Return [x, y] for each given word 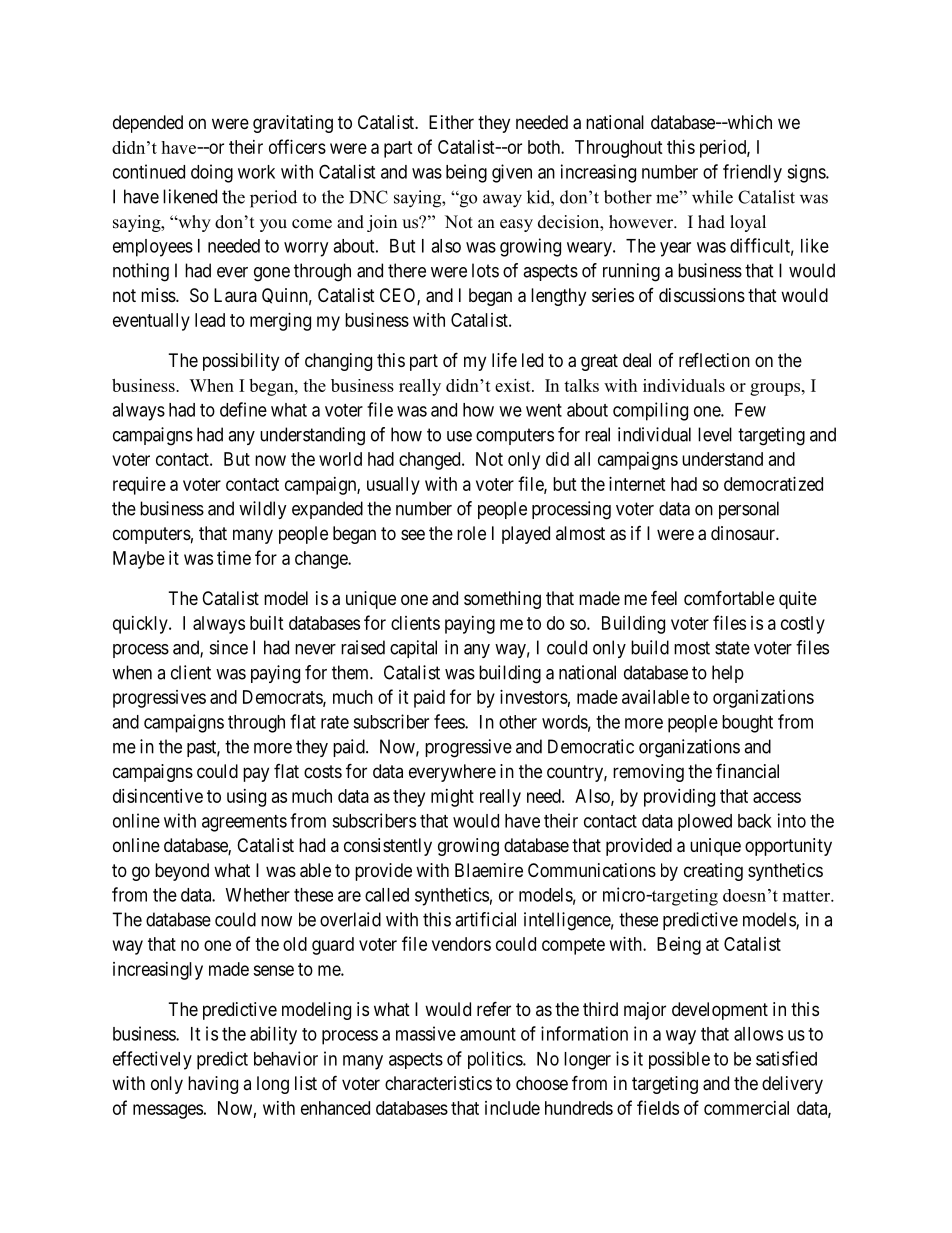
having [213, 1085]
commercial [746, 1108]
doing [212, 173]
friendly [752, 173]
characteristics [438, 1083]
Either [451, 122]
